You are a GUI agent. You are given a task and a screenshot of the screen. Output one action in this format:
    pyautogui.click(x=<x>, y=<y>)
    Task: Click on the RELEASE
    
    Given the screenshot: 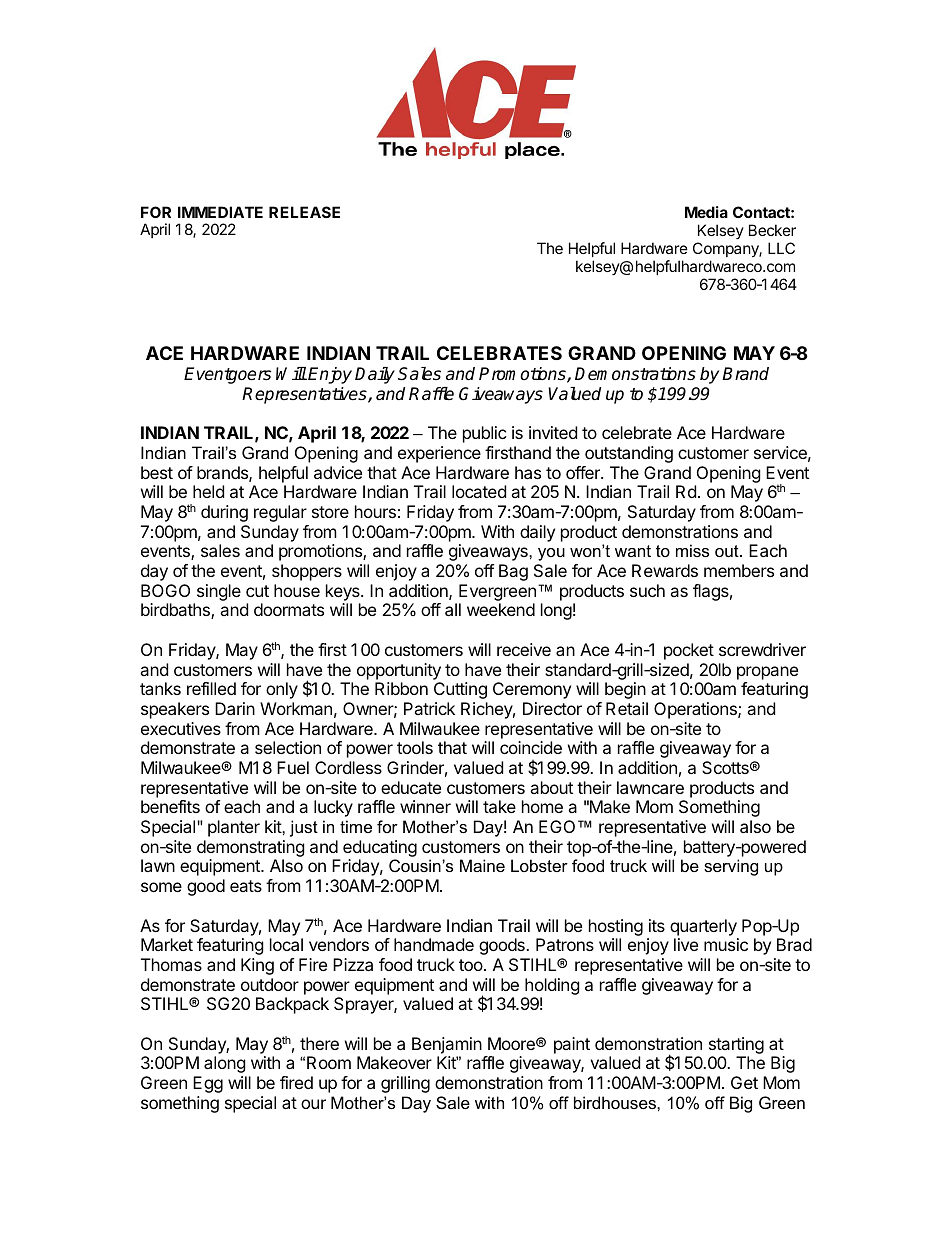 What is the action you would take?
    pyautogui.click(x=304, y=212)
